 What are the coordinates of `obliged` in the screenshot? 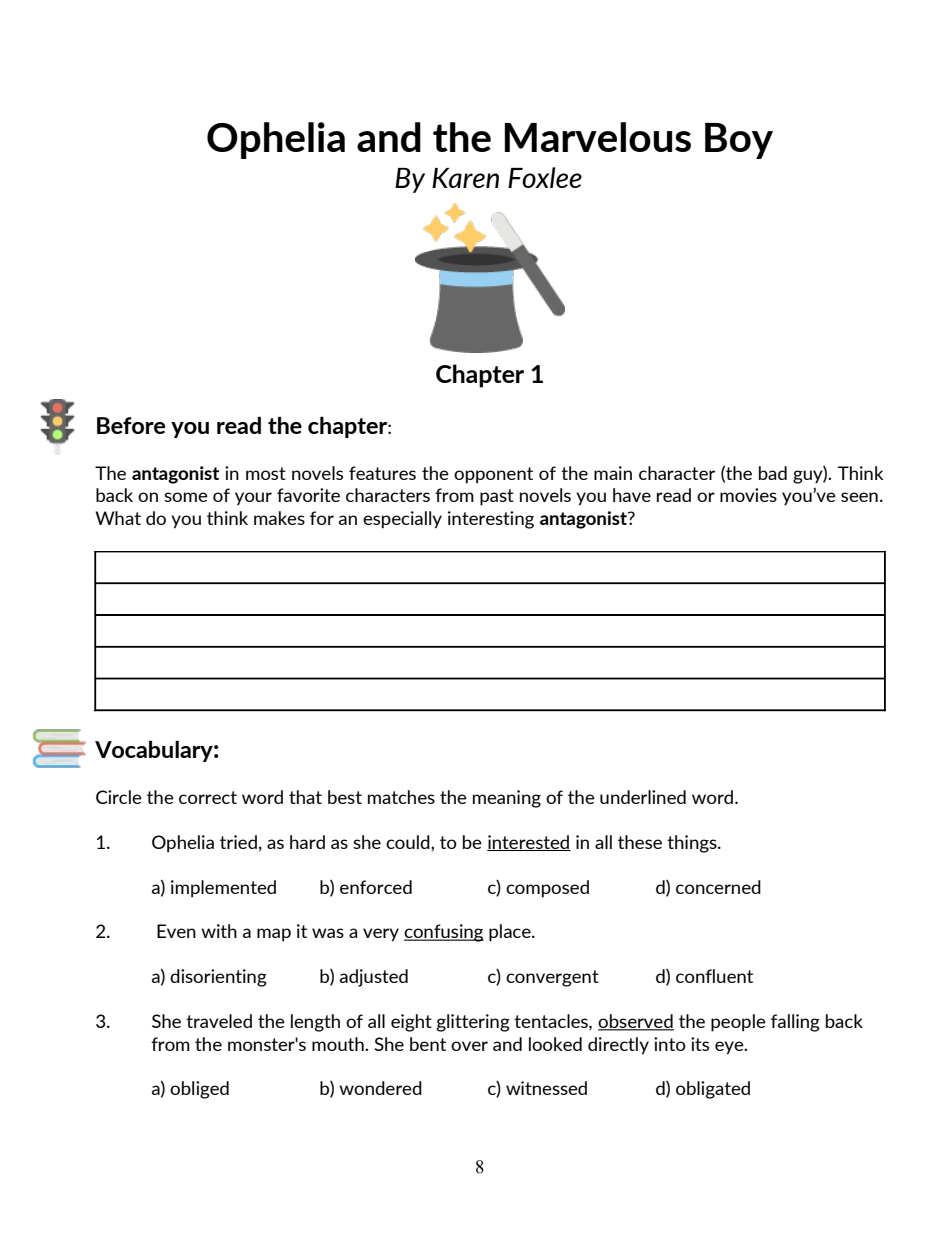 It's located at (199, 1090).
